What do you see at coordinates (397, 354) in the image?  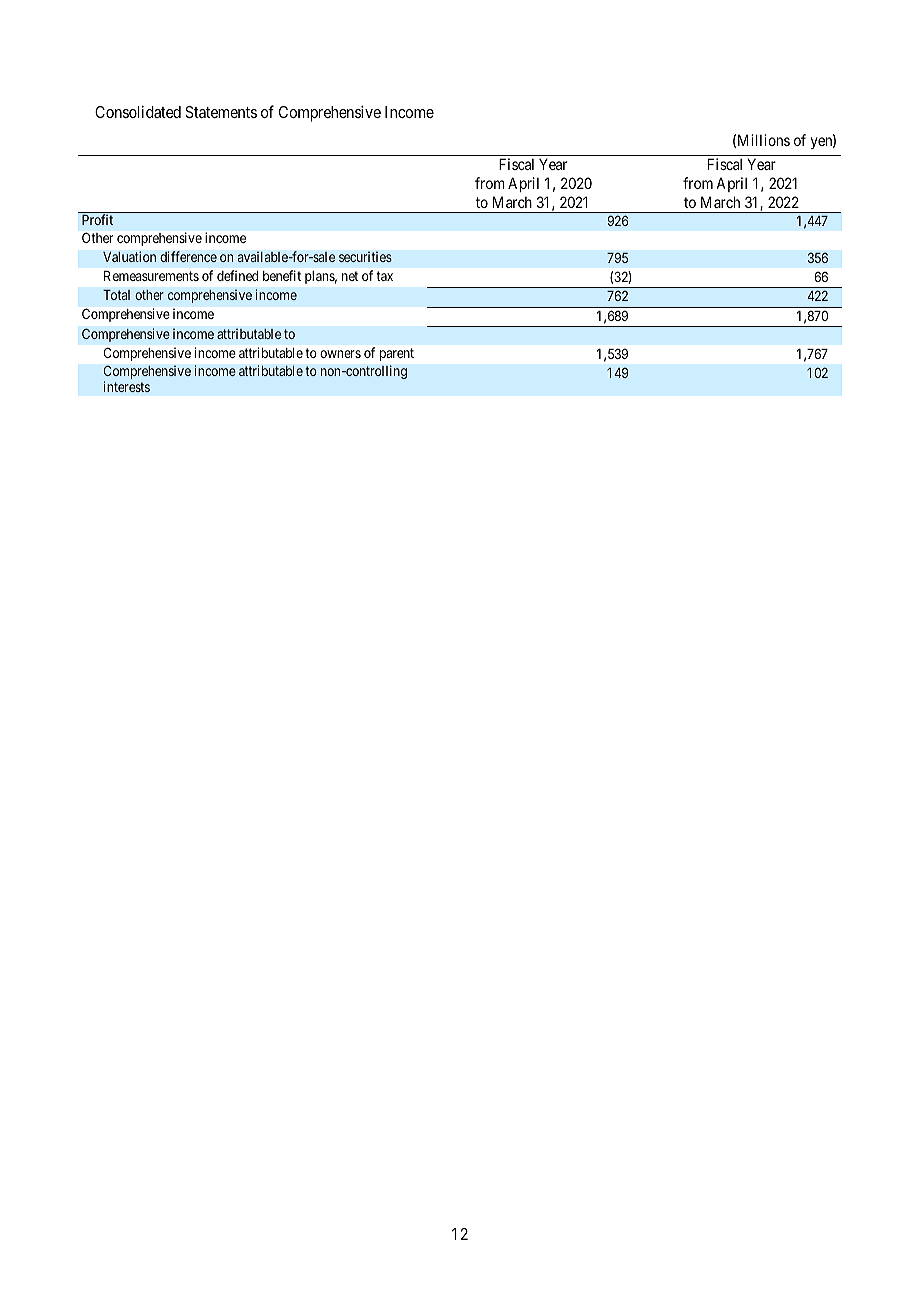 I see `parent` at bounding box center [397, 354].
